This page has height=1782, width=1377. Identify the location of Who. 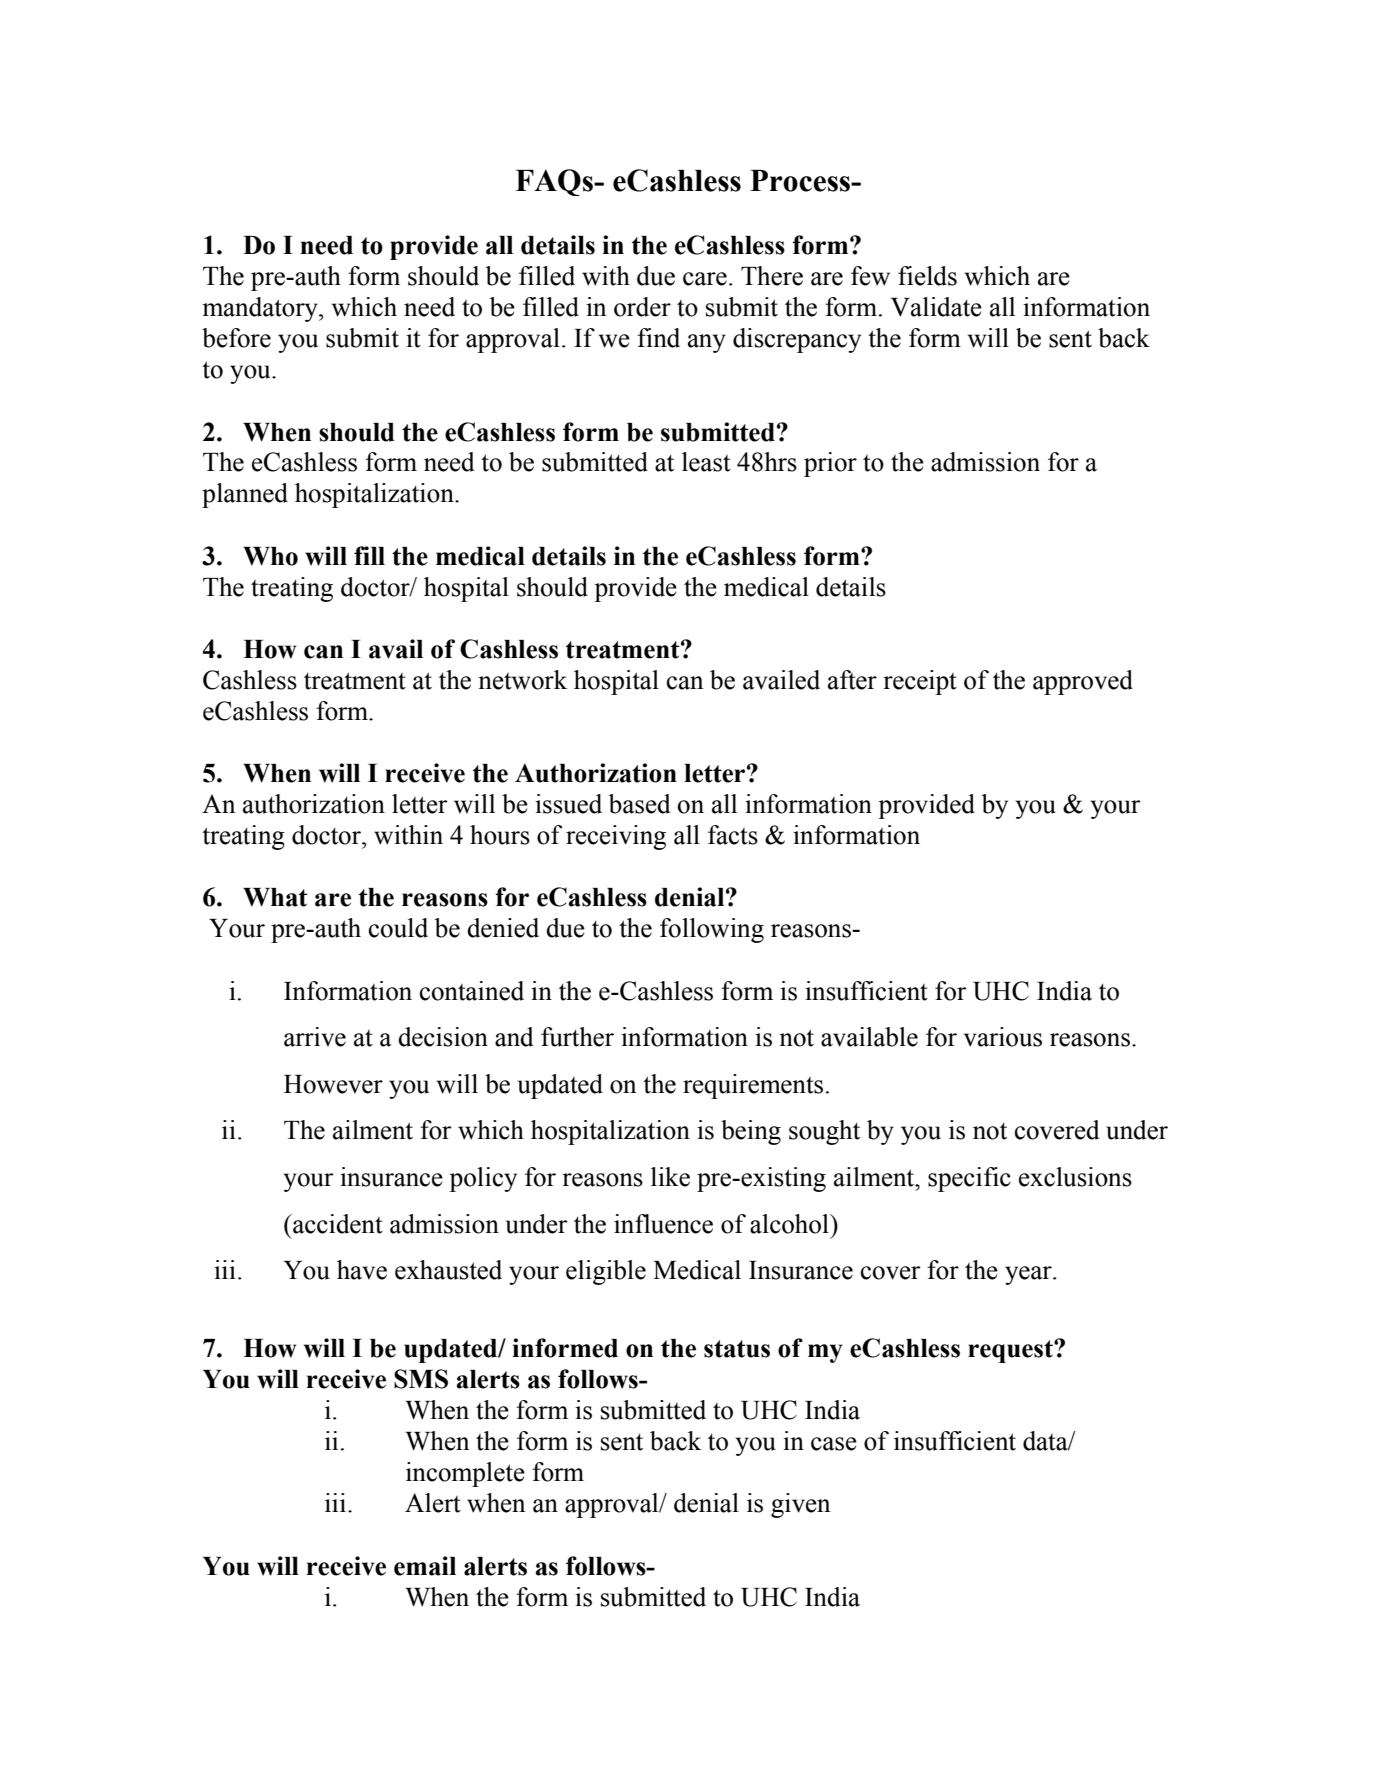
(270, 556).
